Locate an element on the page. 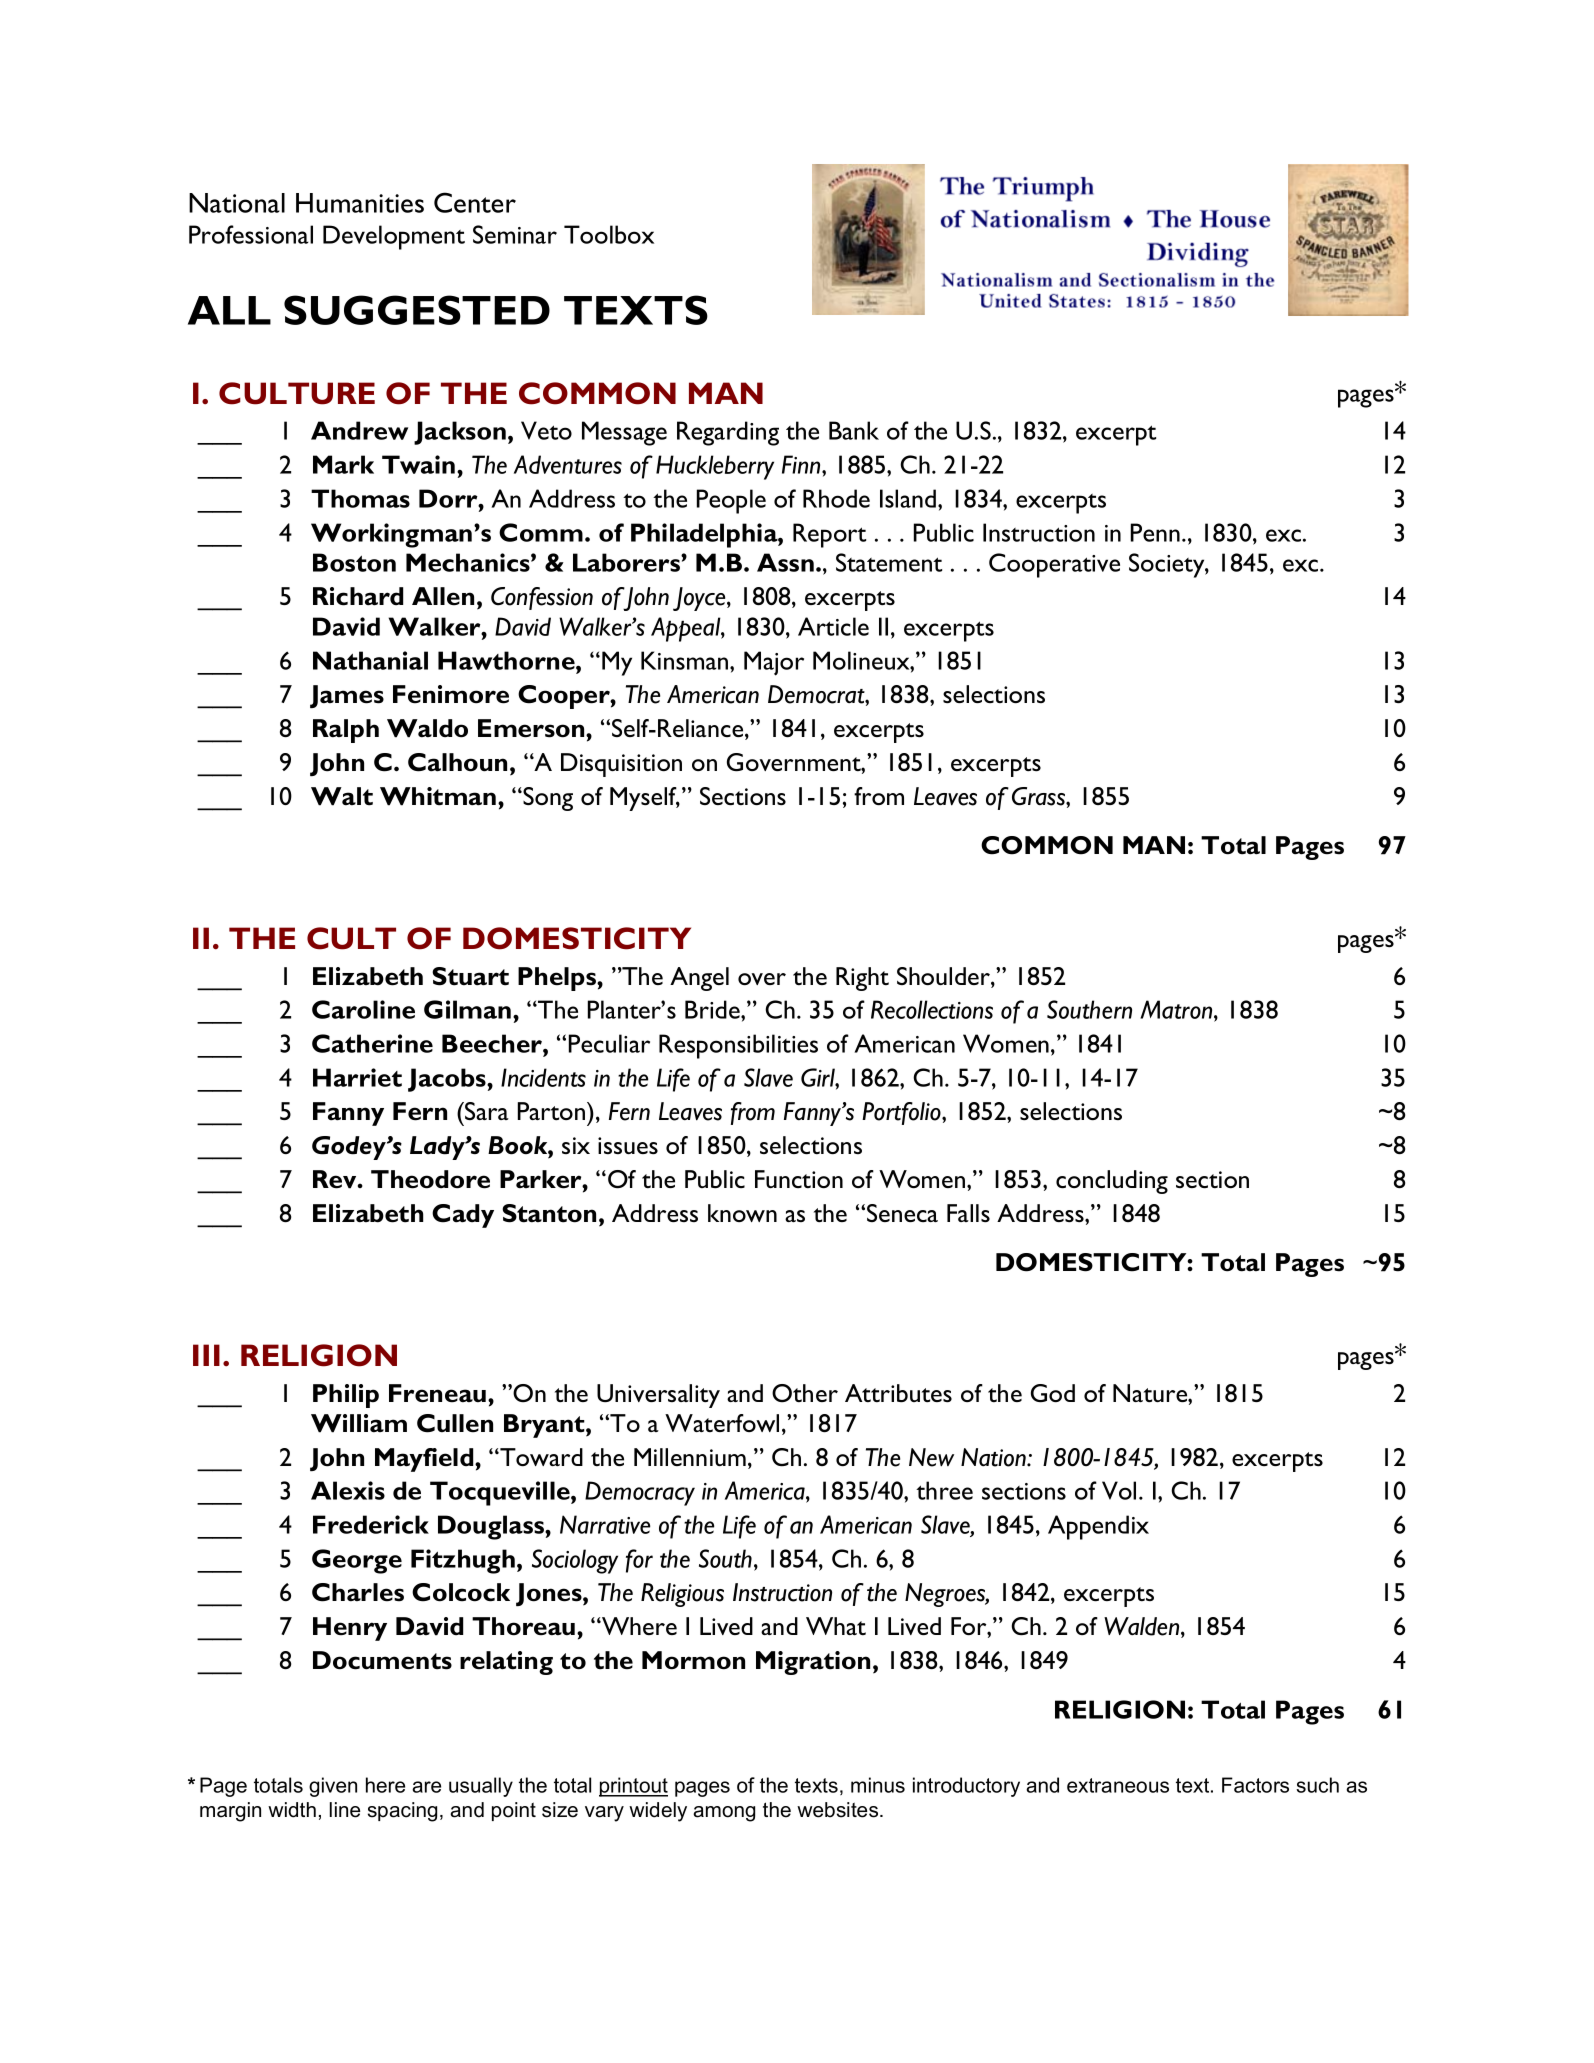  concluding is located at coordinates (1112, 1182).
